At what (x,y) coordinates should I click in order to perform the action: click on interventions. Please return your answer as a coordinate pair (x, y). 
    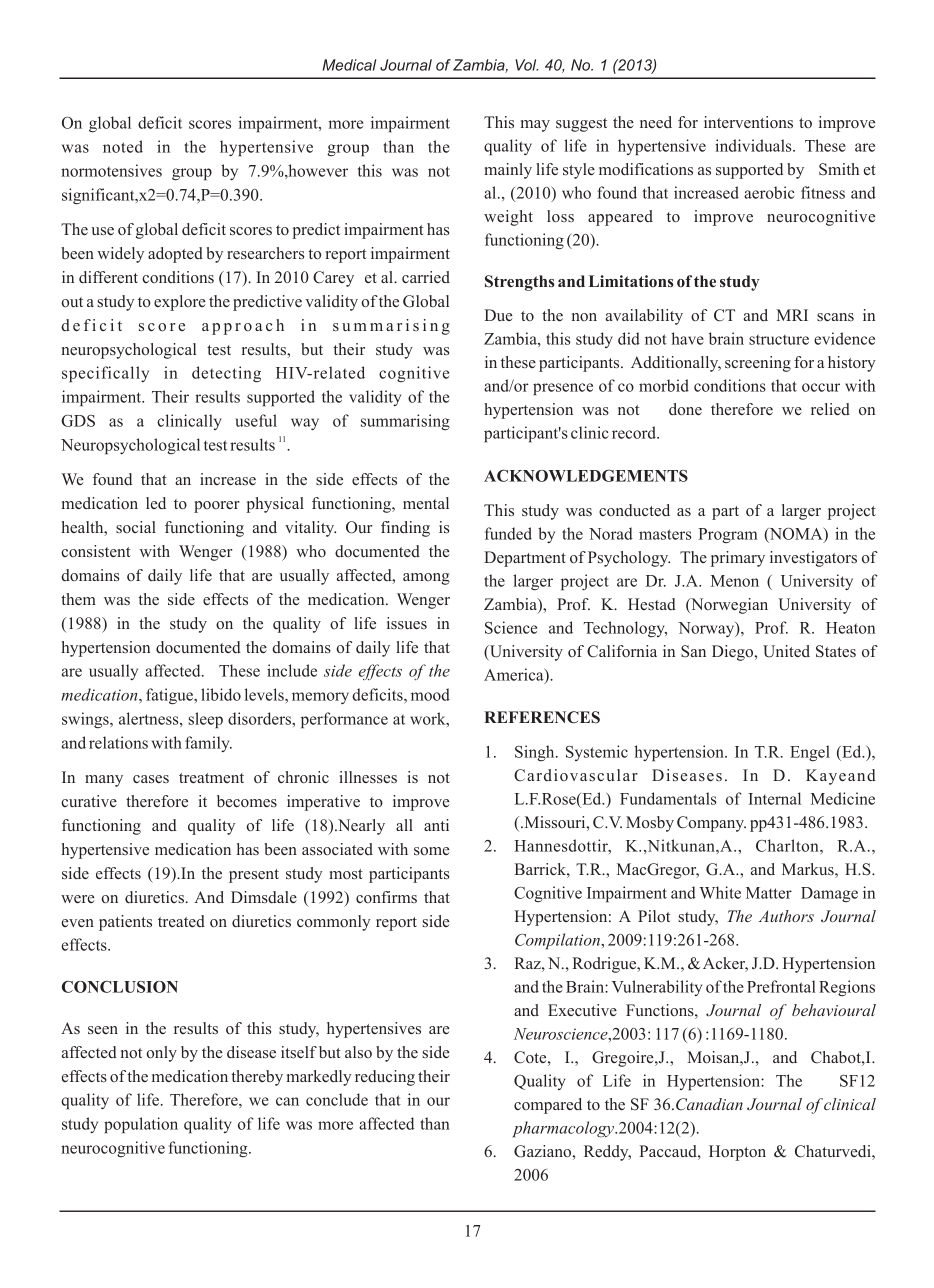
    Looking at the image, I should click on (748, 122).
